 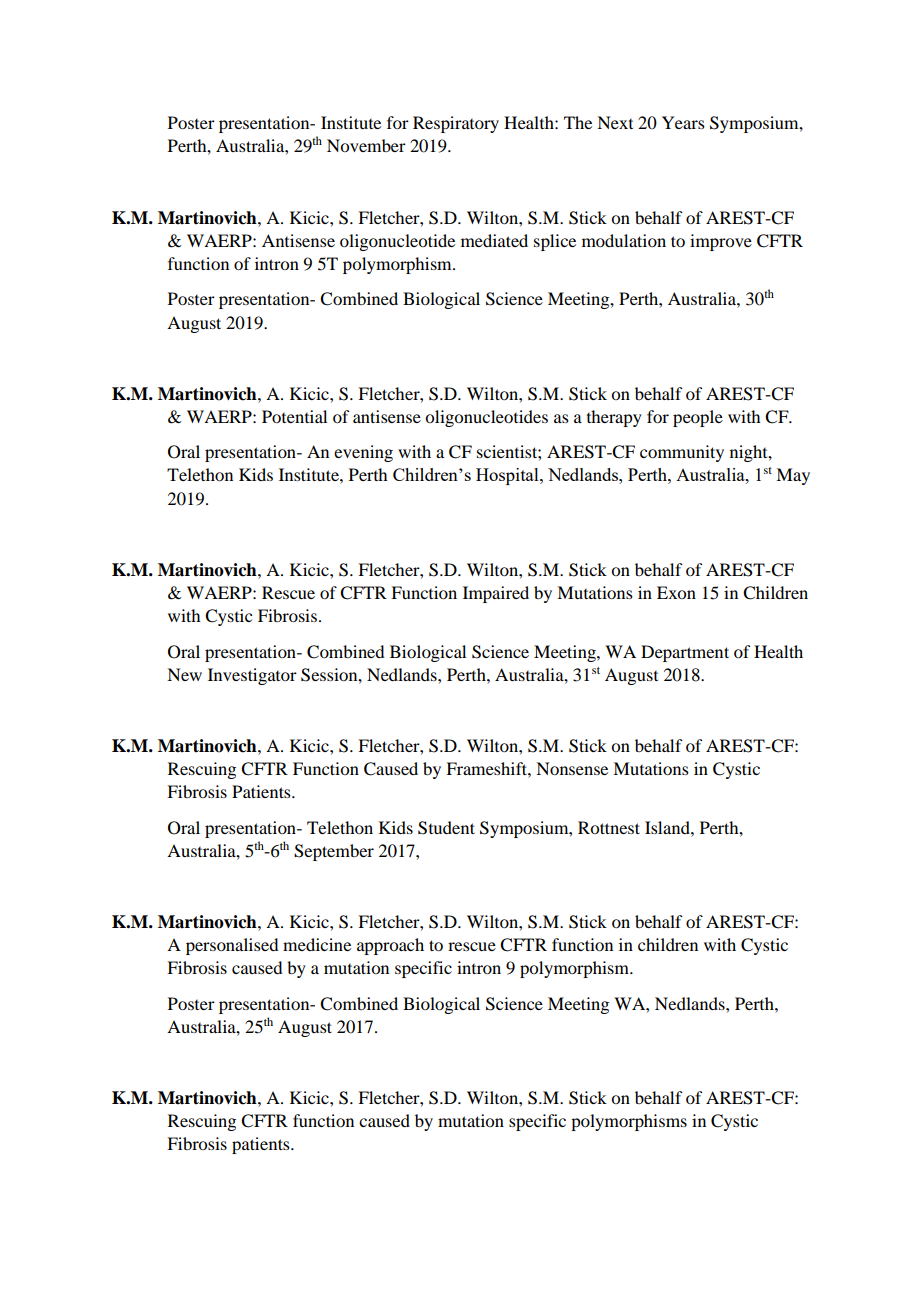 I want to click on Potential, so click(x=294, y=416).
